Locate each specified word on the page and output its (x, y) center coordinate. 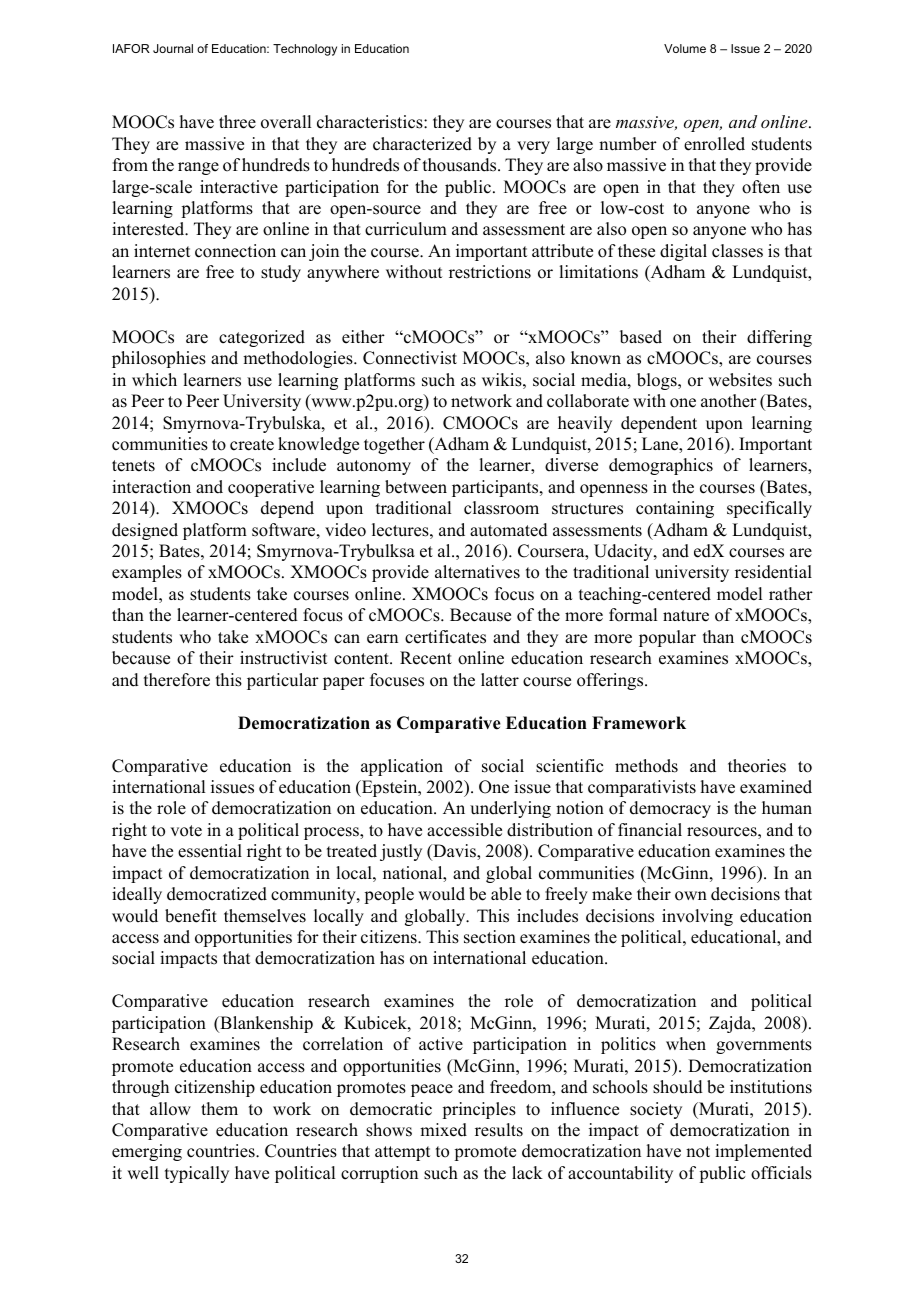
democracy (670, 809)
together (394, 445)
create (252, 445)
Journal (173, 48)
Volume (685, 48)
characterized (422, 144)
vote (186, 831)
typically (197, 1174)
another (729, 401)
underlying (510, 809)
